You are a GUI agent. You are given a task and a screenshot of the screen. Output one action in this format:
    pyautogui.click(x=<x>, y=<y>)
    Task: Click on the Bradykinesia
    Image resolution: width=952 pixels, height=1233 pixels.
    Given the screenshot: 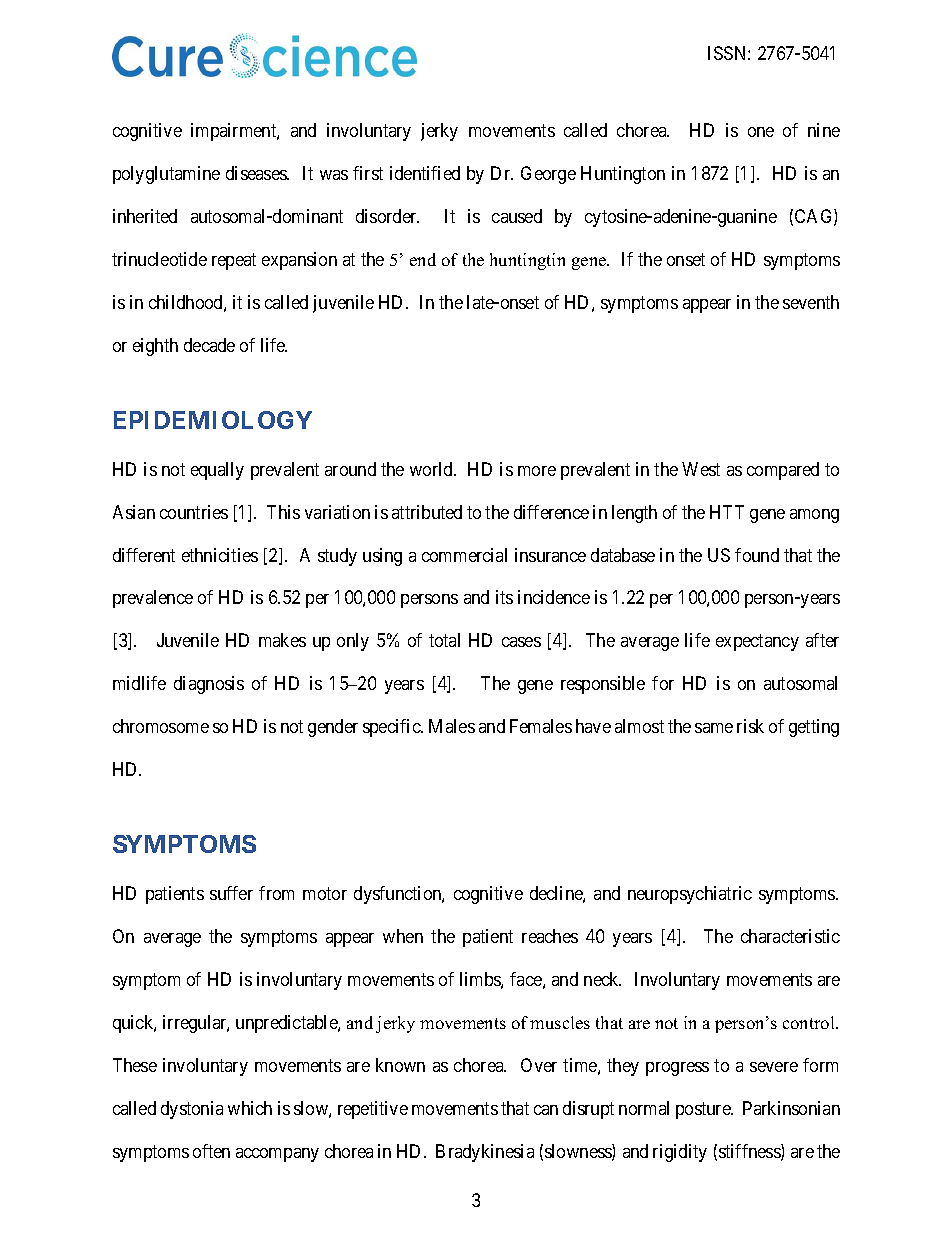 What is the action you would take?
    pyautogui.click(x=485, y=1153)
